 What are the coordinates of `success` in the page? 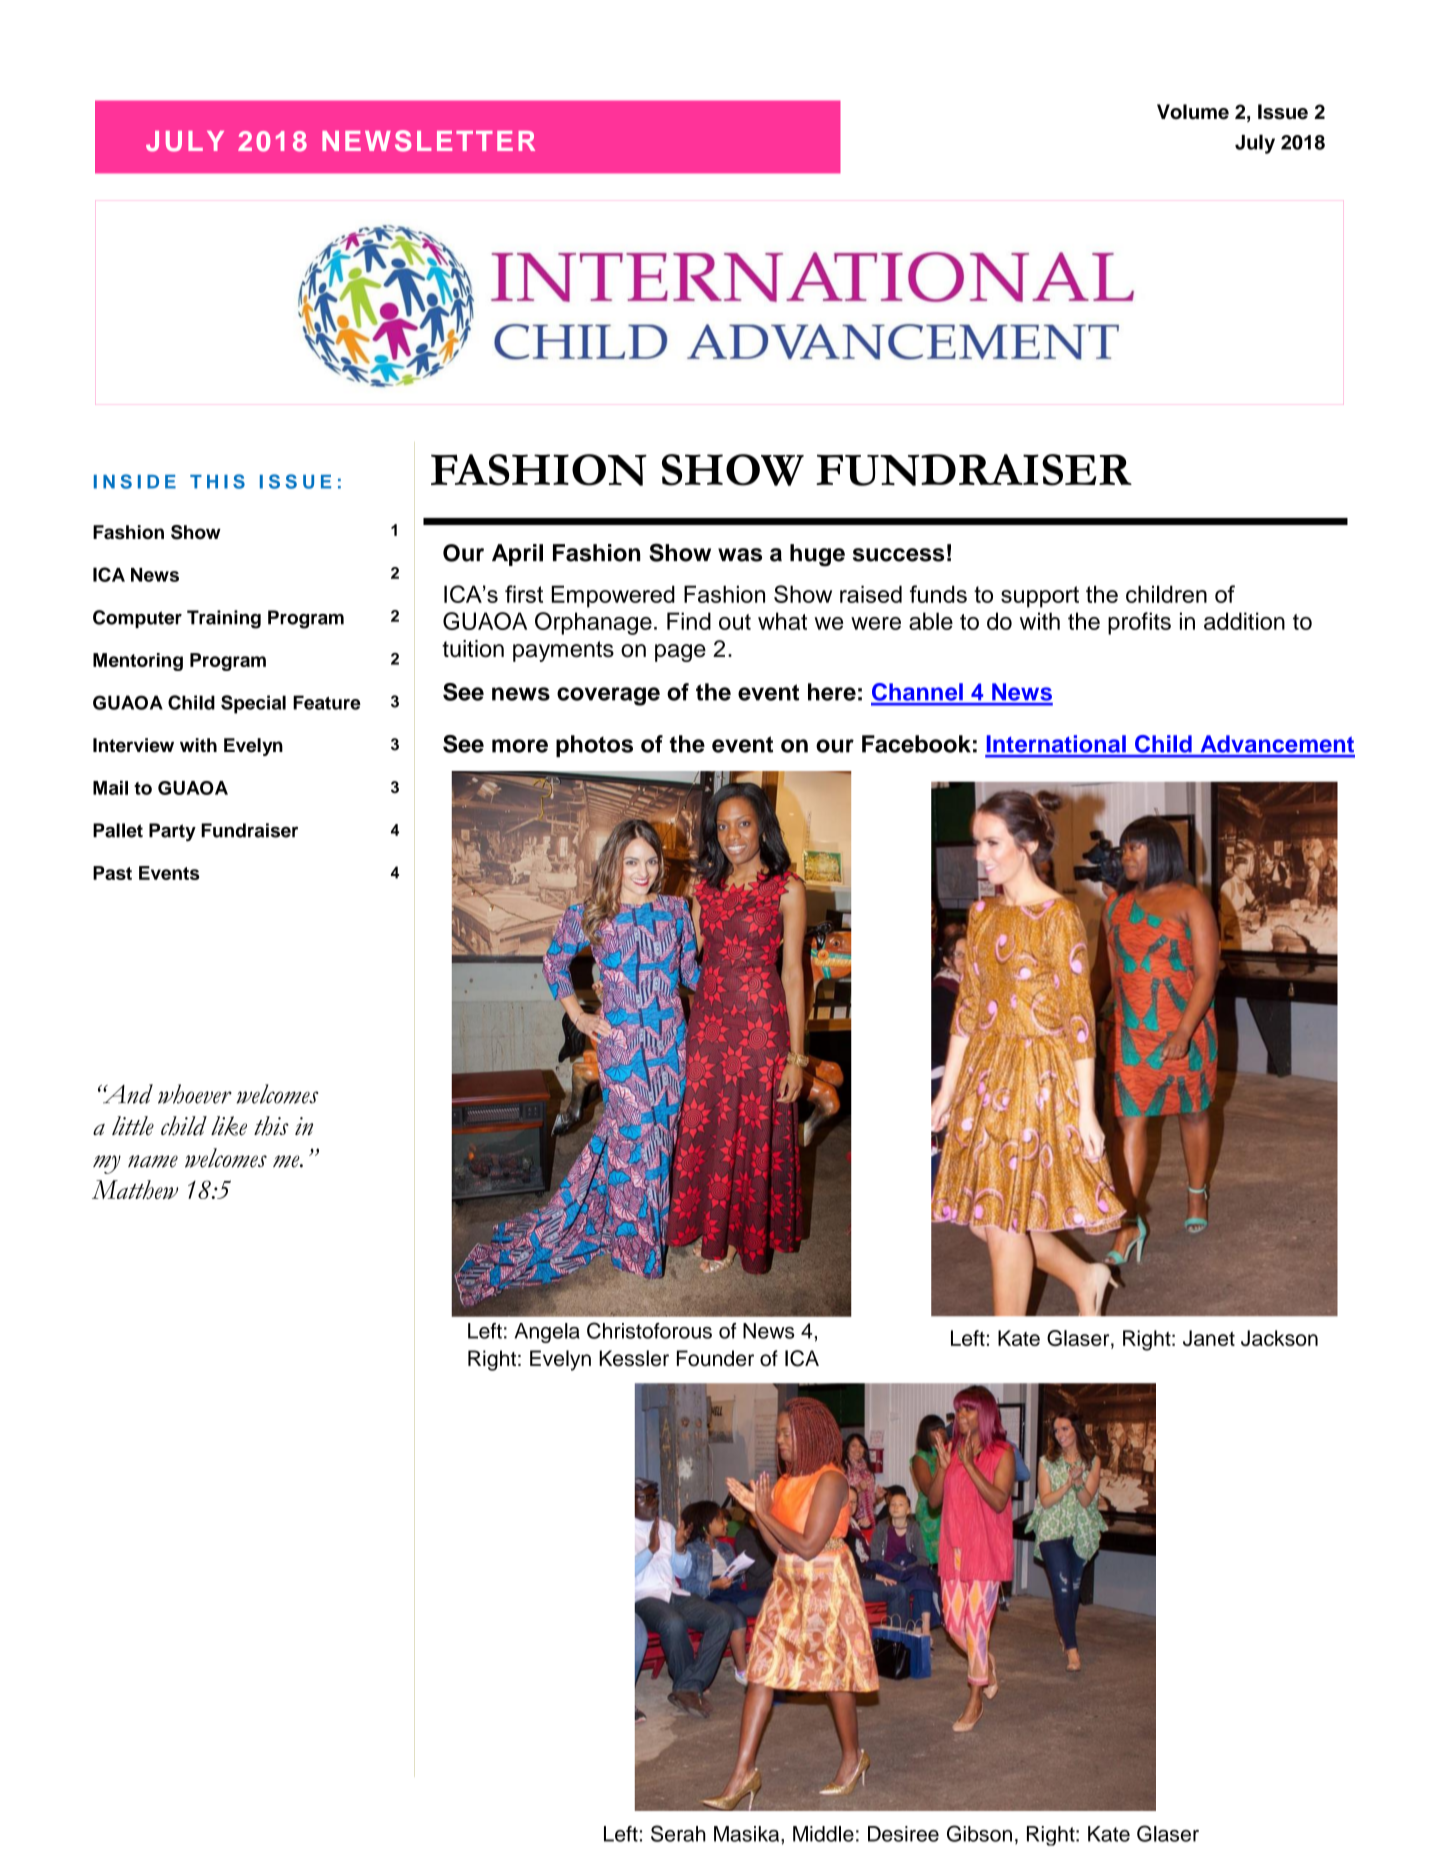 It's located at (898, 555).
